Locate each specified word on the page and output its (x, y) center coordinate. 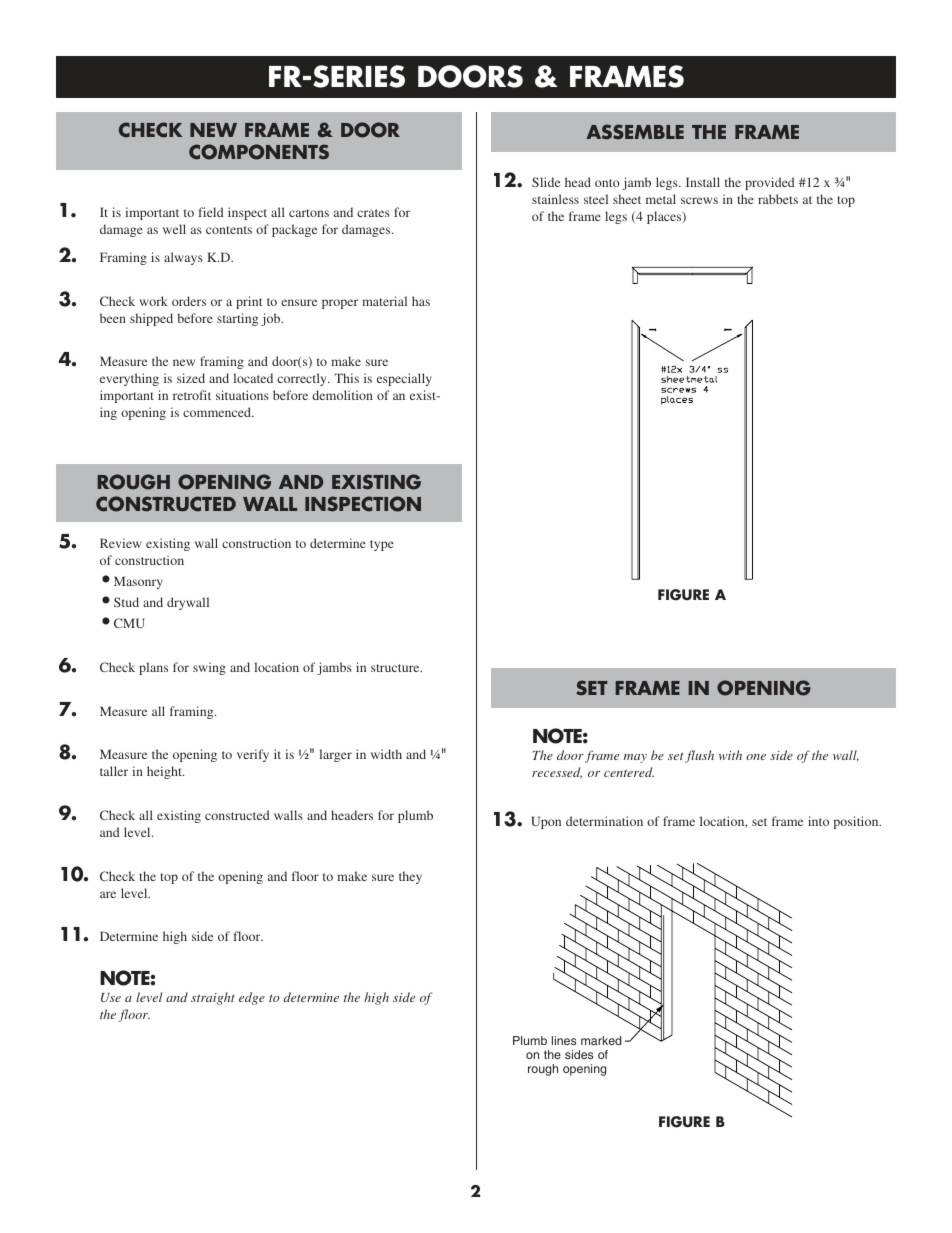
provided (769, 183)
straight (213, 998)
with (730, 755)
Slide (546, 182)
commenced (218, 412)
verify (253, 755)
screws (699, 200)
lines (564, 1040)
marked (601, 1040)
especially (404, 379)
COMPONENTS (259, 152)
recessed (557, 773)
